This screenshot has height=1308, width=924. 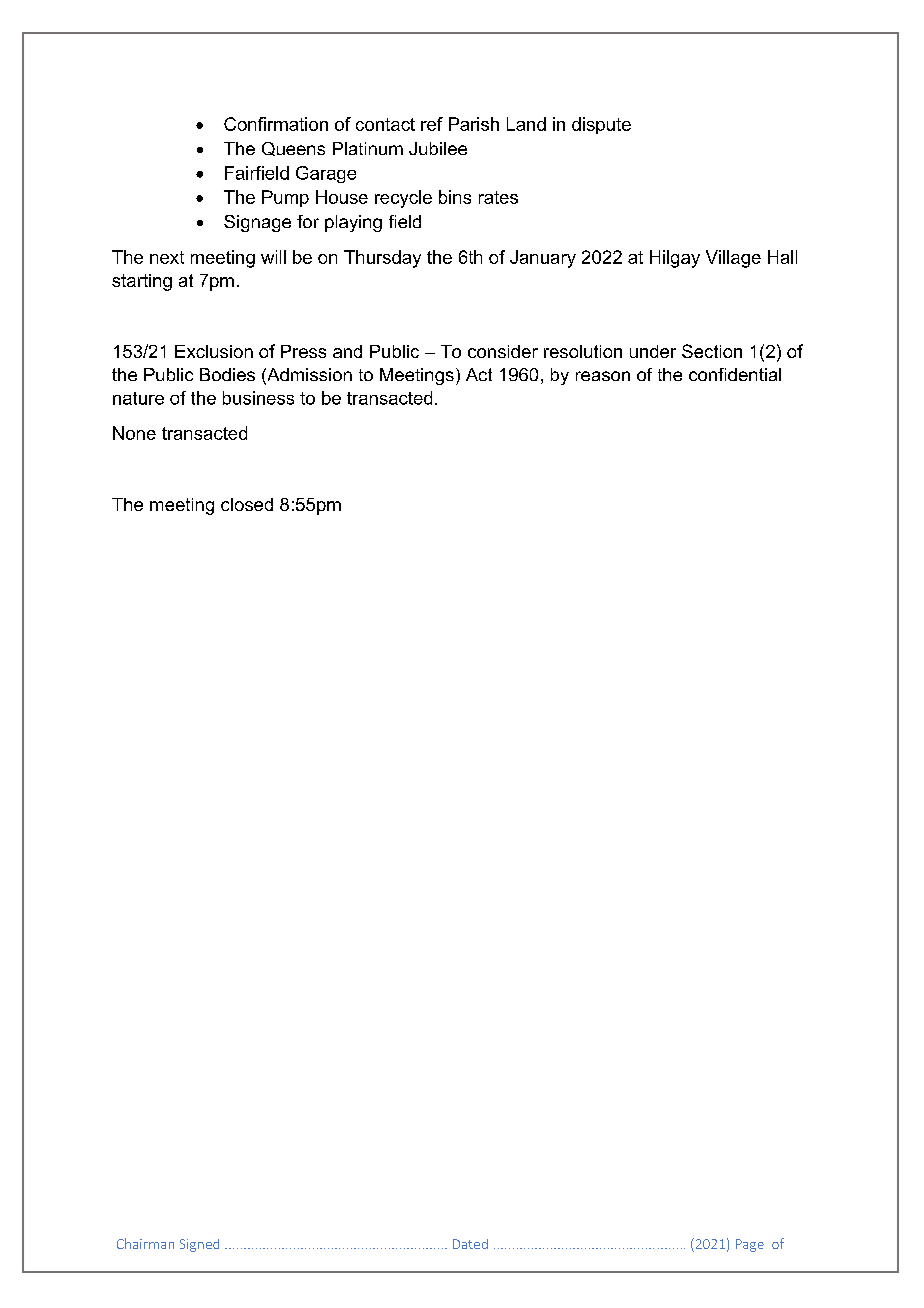 I want to click on Signed, so click(x=199, y=1245).
